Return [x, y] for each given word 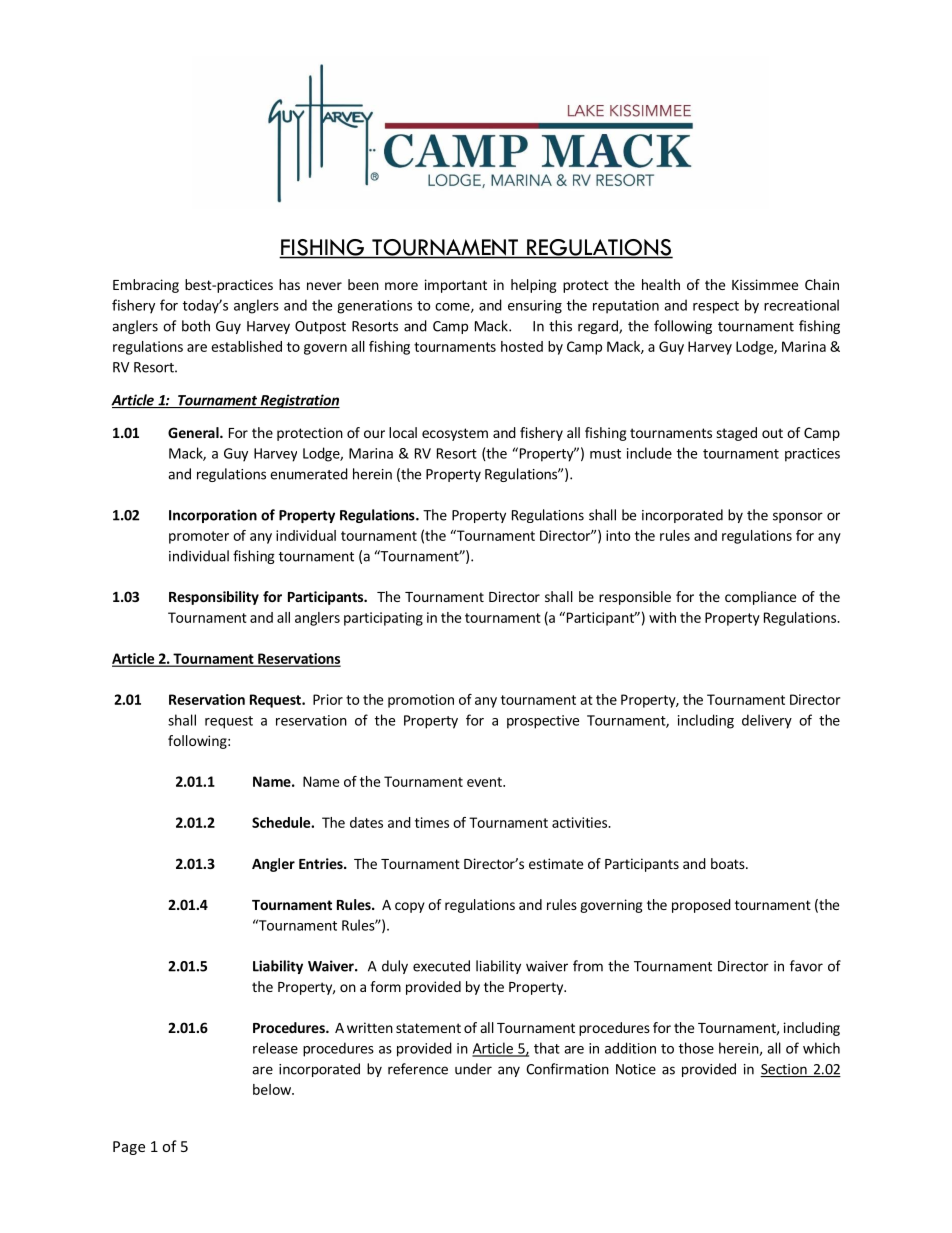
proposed [701, 906]
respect [716, 307]
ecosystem [455, 434]
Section [784, 1070]
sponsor [798, 517]
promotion [421, 701]
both [196, 326]
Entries [322, 863]
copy [410, 907]
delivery [767, 721]
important [456, 286]
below [273, 1089]
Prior [328, 699]
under [473, 1069]
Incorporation [213, 516]
